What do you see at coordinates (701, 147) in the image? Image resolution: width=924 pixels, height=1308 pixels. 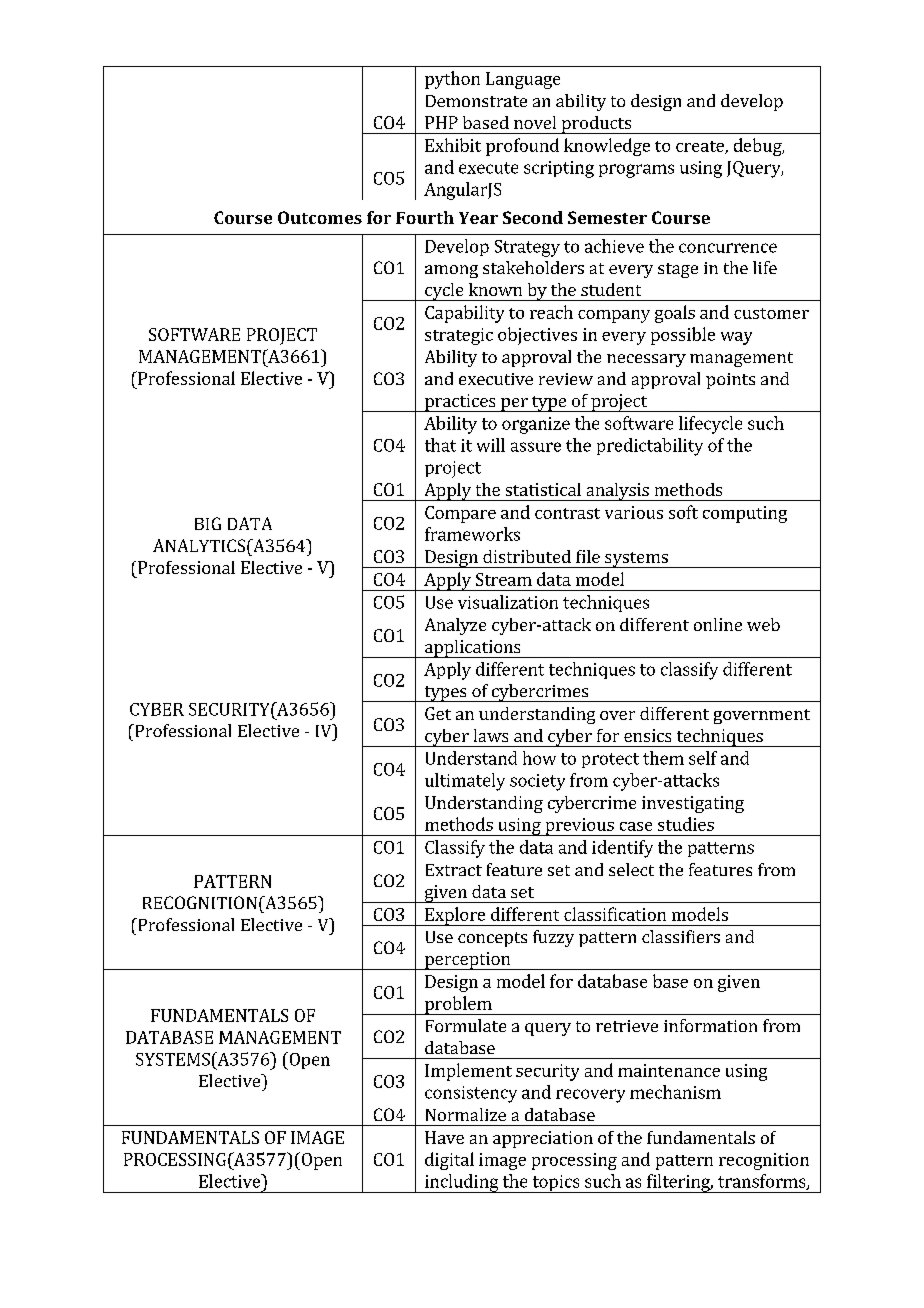 I see `create` at bounding box center [701, 147].
